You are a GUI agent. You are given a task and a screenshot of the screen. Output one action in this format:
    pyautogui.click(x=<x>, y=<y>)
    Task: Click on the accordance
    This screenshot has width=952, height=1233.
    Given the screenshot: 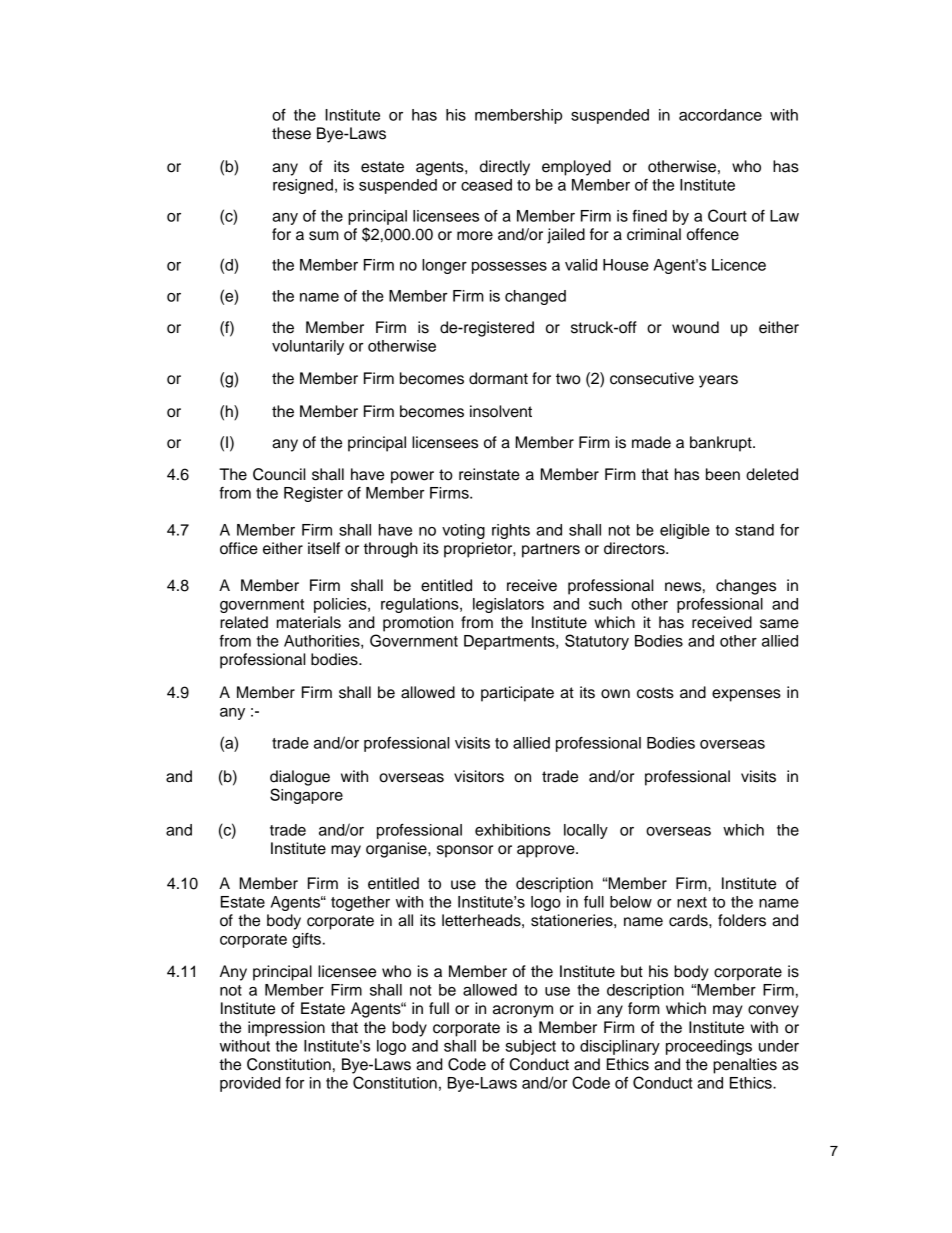 What is the action you would take?
    pyautogui.click(x=720, y=115)
